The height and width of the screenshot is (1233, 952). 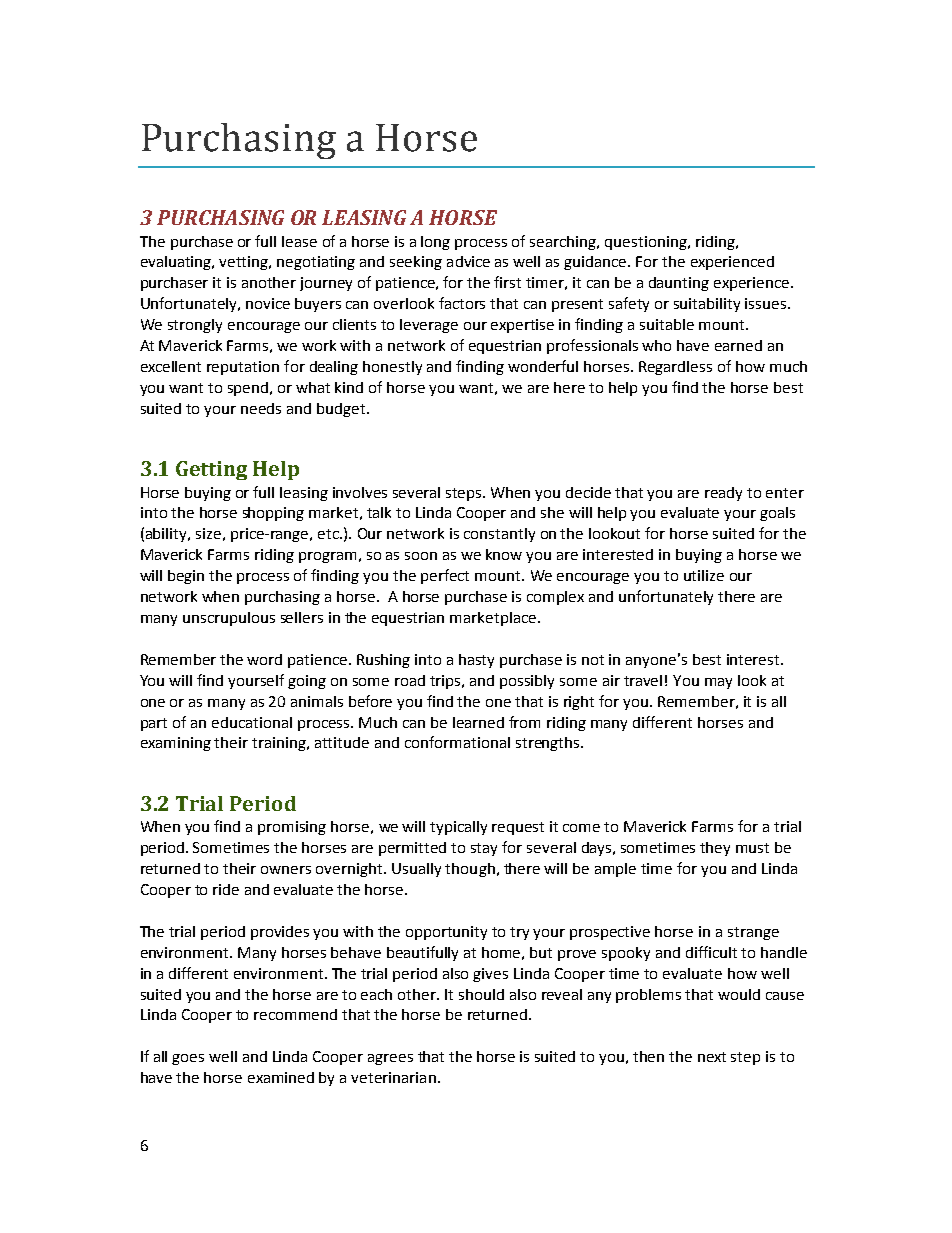 I want to click on goes, so click(x=188, y=1059).
